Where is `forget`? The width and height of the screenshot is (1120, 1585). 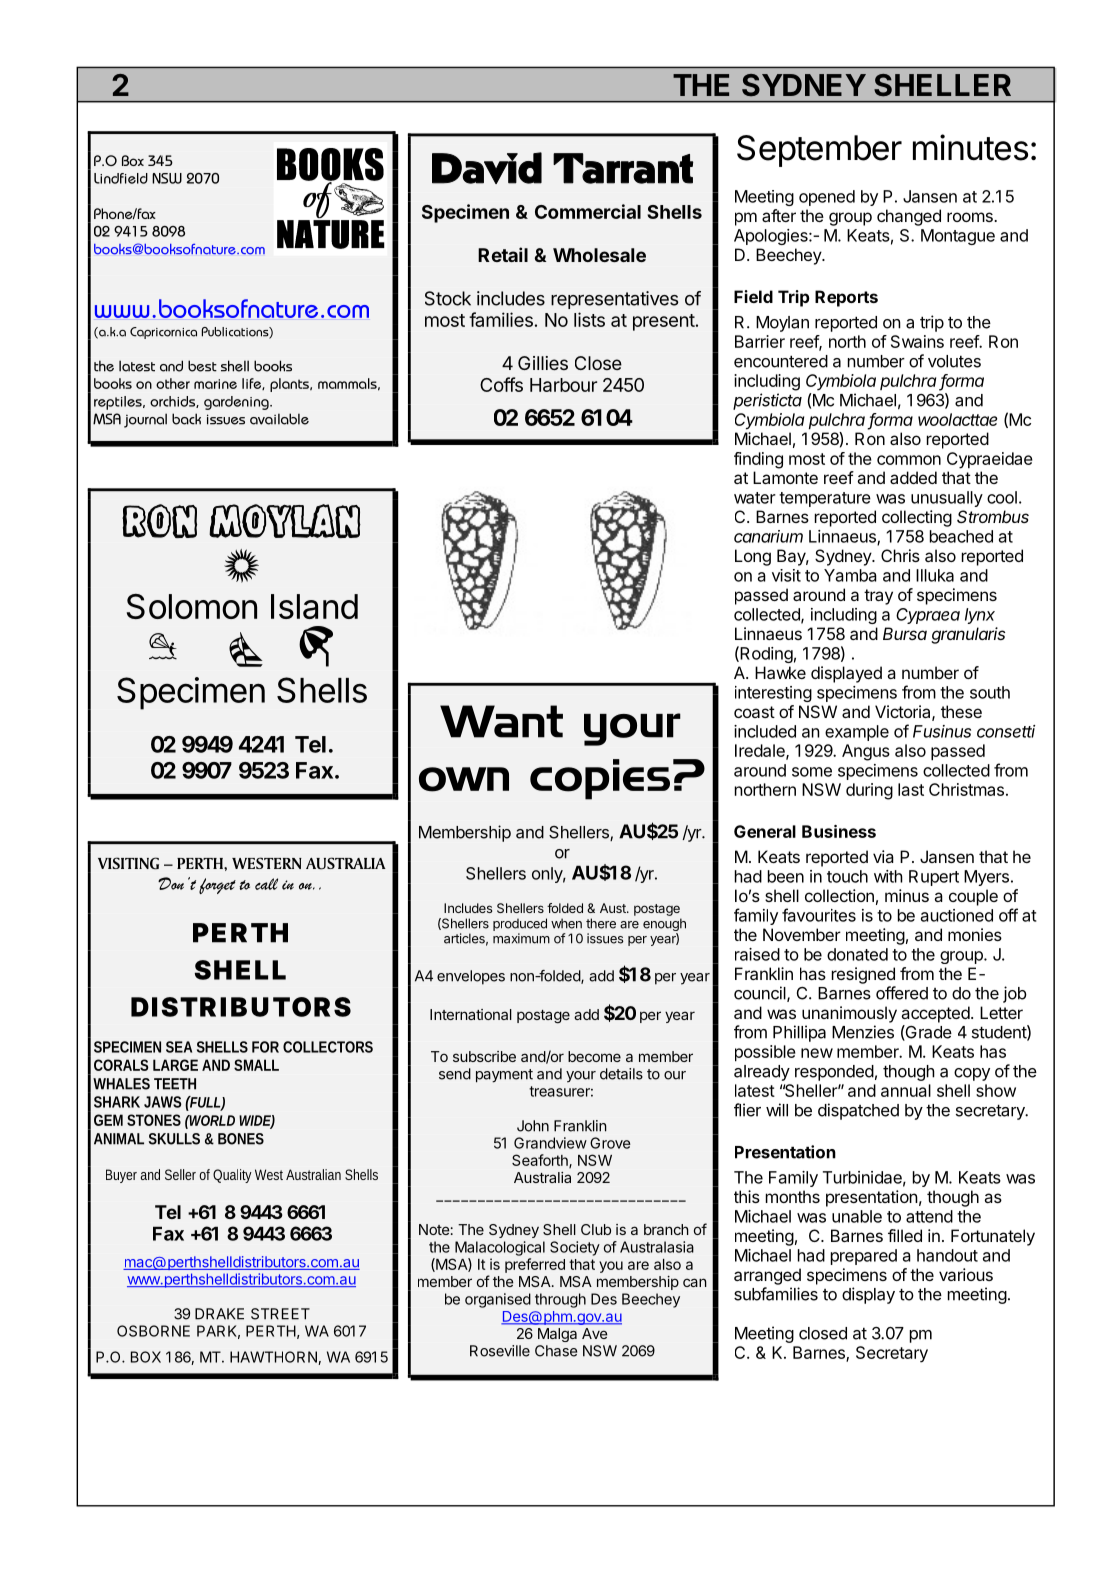 forget is located at coordinates (217, 886).
